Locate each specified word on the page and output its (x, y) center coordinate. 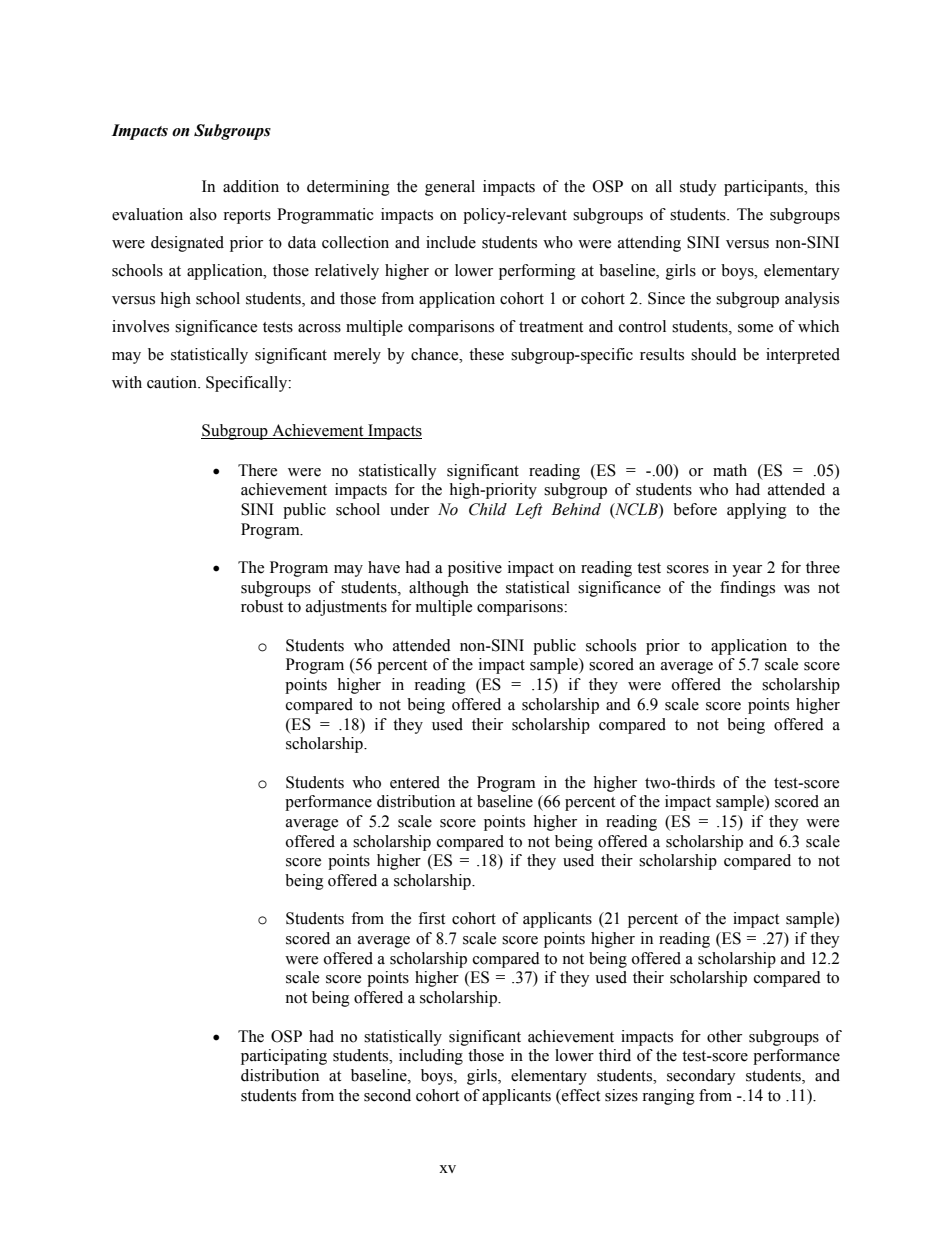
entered (415, 782)
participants (765, 188)
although (439, 589)
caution (173, 382)
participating (284, 1057)
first (431, 918)
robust (262, 606)
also (203, 214)
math (730, 470)
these (486, 354)
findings (747, 589)
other (724, 1036)
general (450, 188)
